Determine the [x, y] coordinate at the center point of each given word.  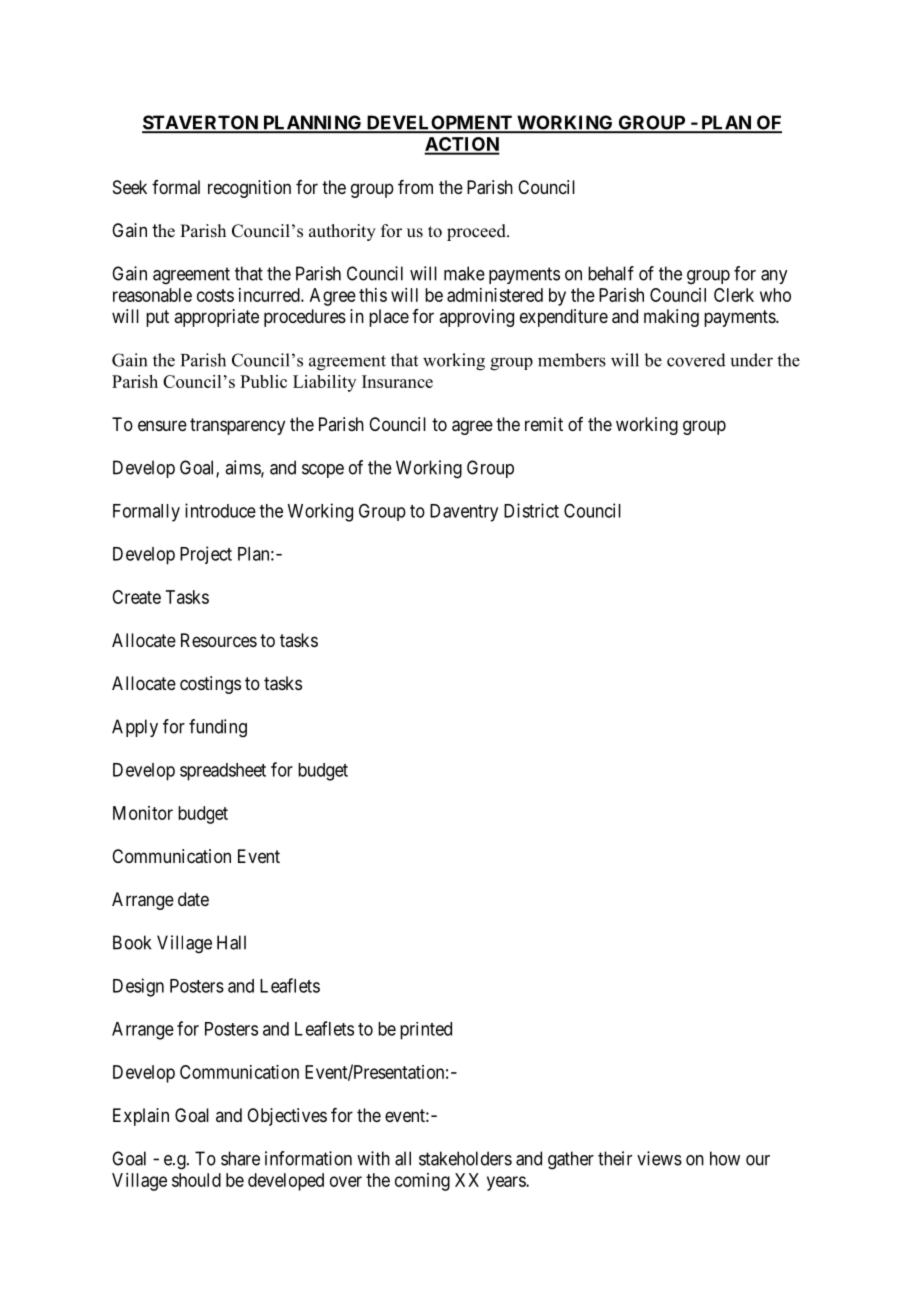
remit [544, 424]
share [240, 1158]
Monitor [143, 813]
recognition [249, 189]
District [531, 510]
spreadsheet [223, 772]
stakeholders [465, 1158]
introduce [220, 510]
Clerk [734, 295]
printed [426, 1031]
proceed [477, 232]
